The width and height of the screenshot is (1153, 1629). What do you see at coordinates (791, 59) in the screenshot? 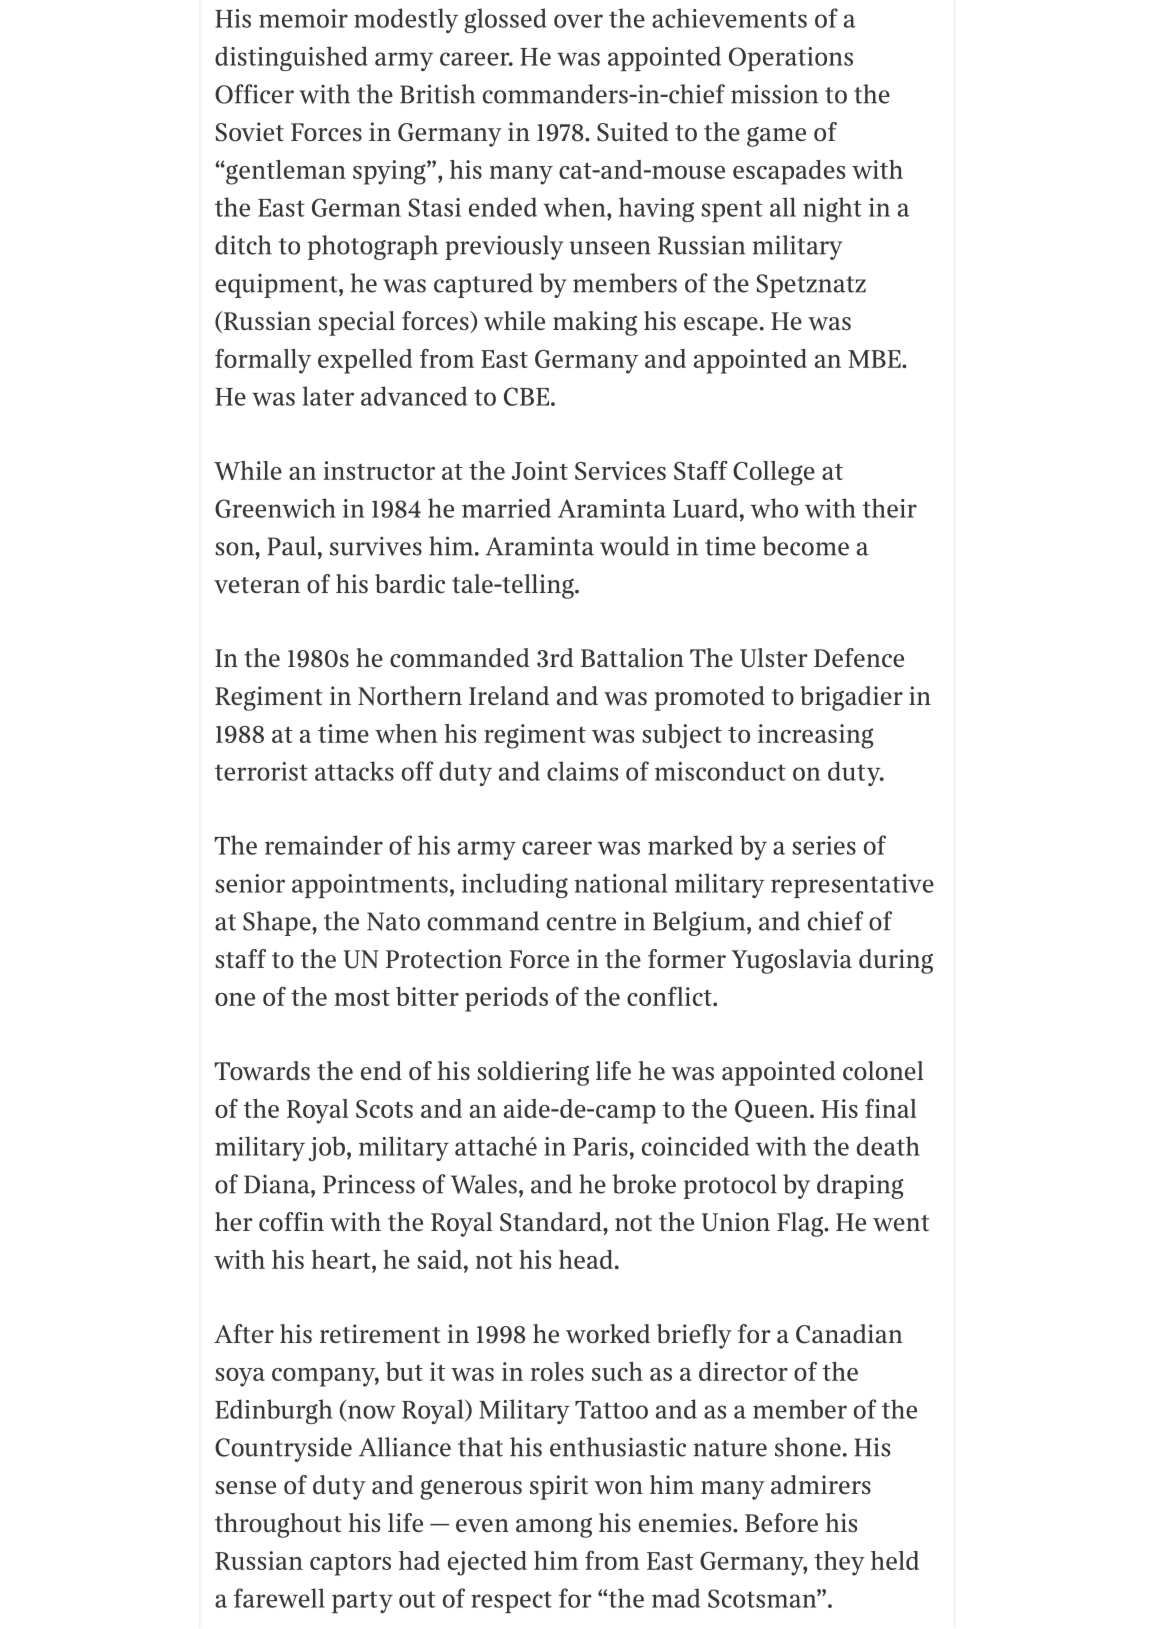
I see `Operations` at bounding box center [791, 59].
